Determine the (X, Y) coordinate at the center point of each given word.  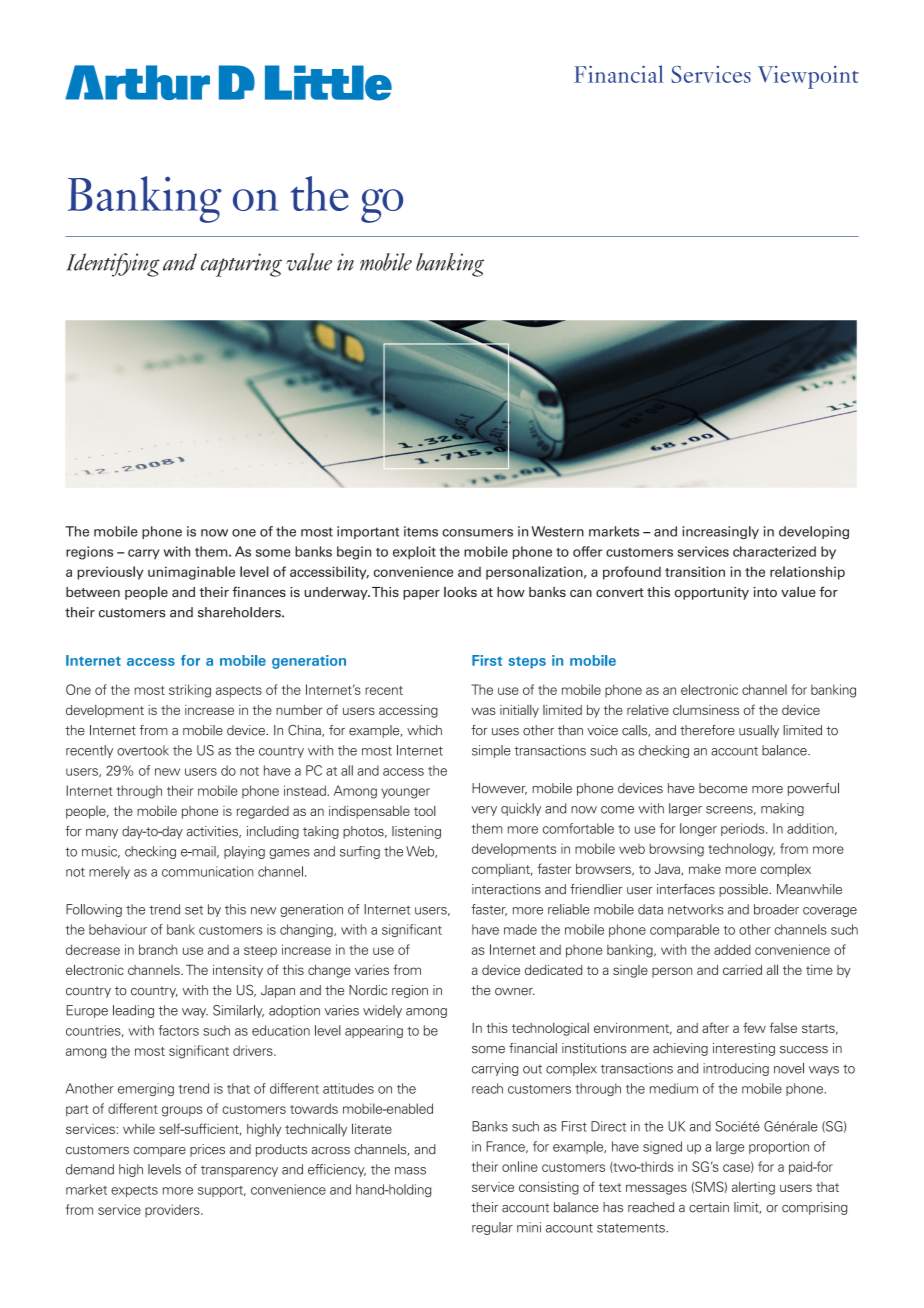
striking (190, 691)
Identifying (113, 265)
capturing (241, 265)
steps (527, 662)
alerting (753, 1188)
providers (173, 1210)
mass (410, 1171)
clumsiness (706, 710)
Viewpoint (808, 77)
